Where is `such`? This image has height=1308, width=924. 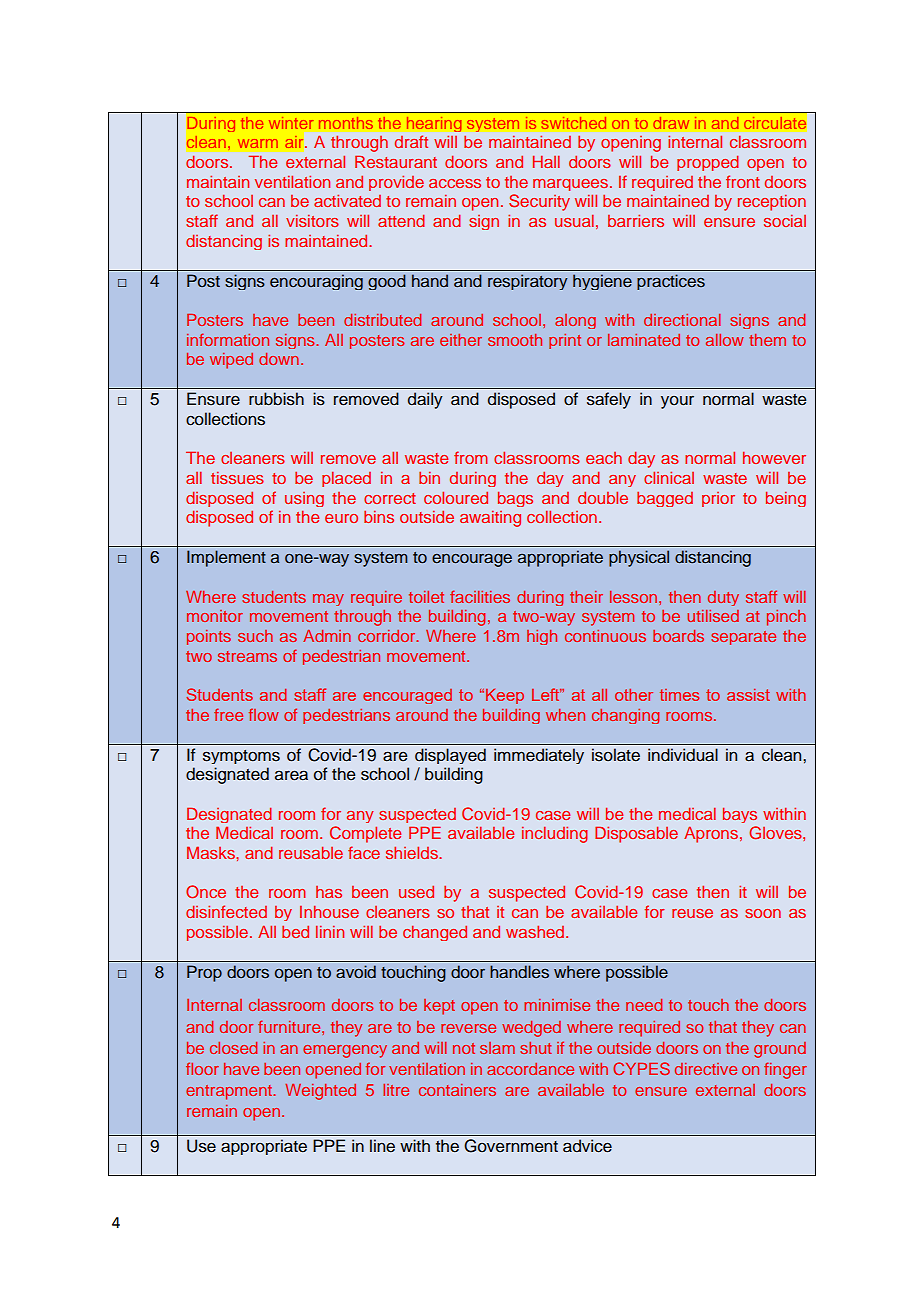
such is located at coordinates (255, 636).
